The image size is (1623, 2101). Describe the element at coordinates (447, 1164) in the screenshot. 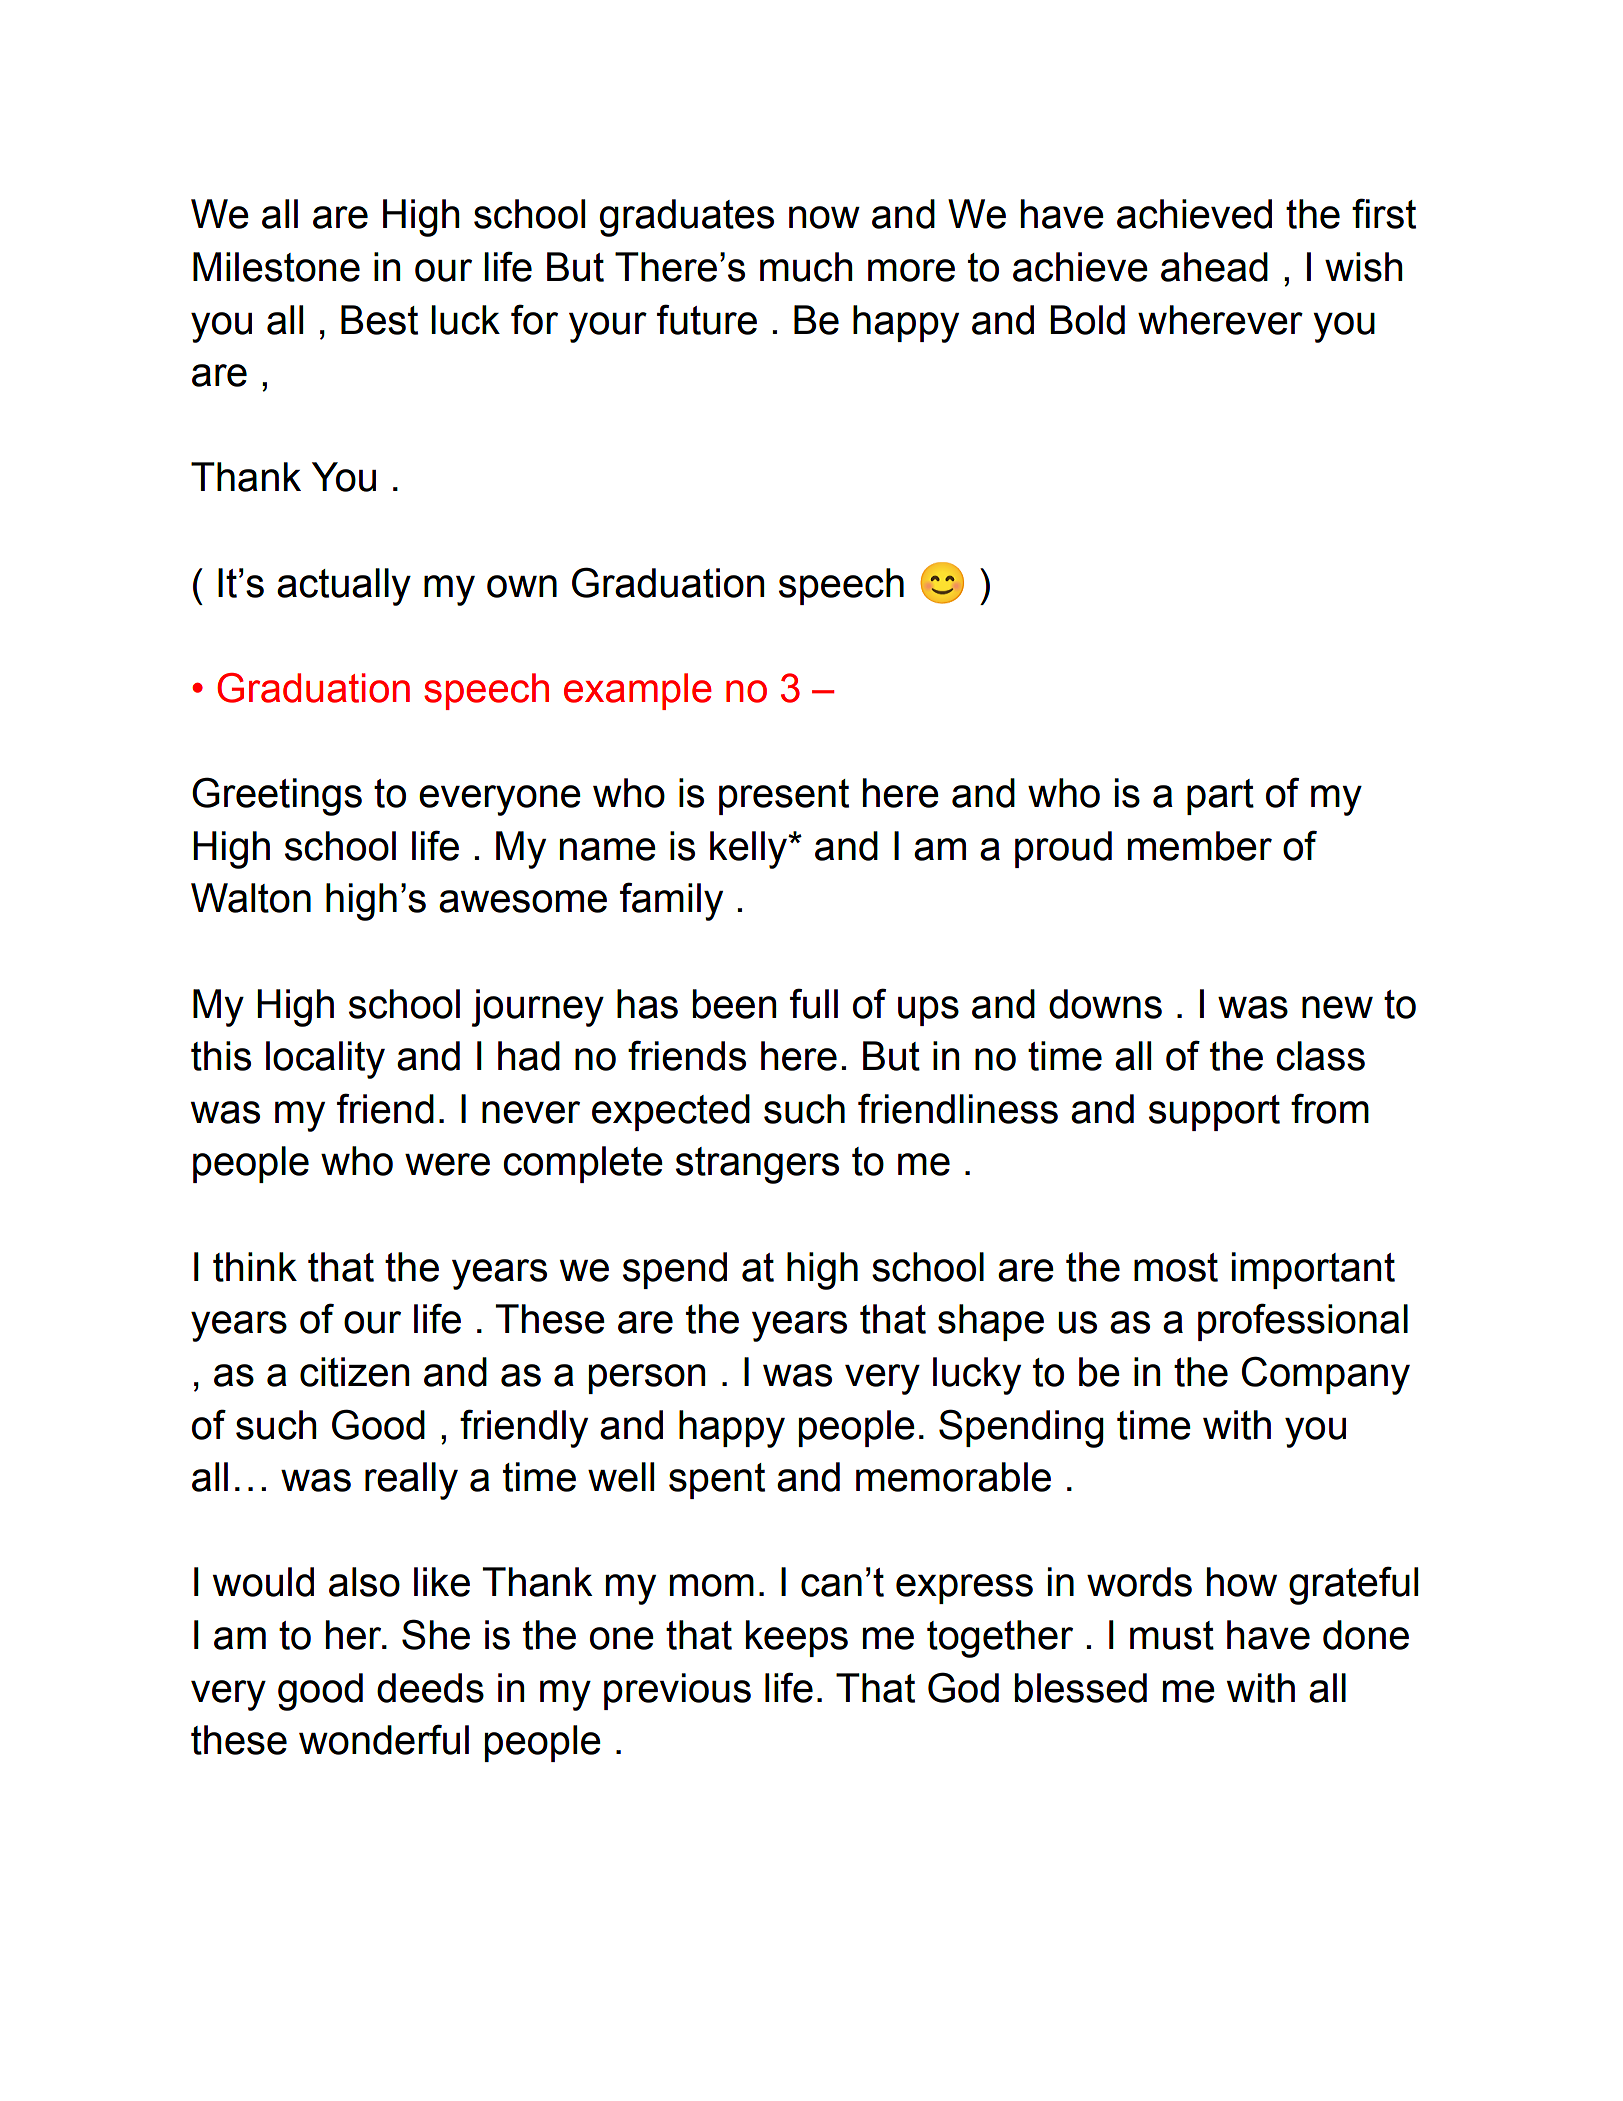

I see `were` at that location.
